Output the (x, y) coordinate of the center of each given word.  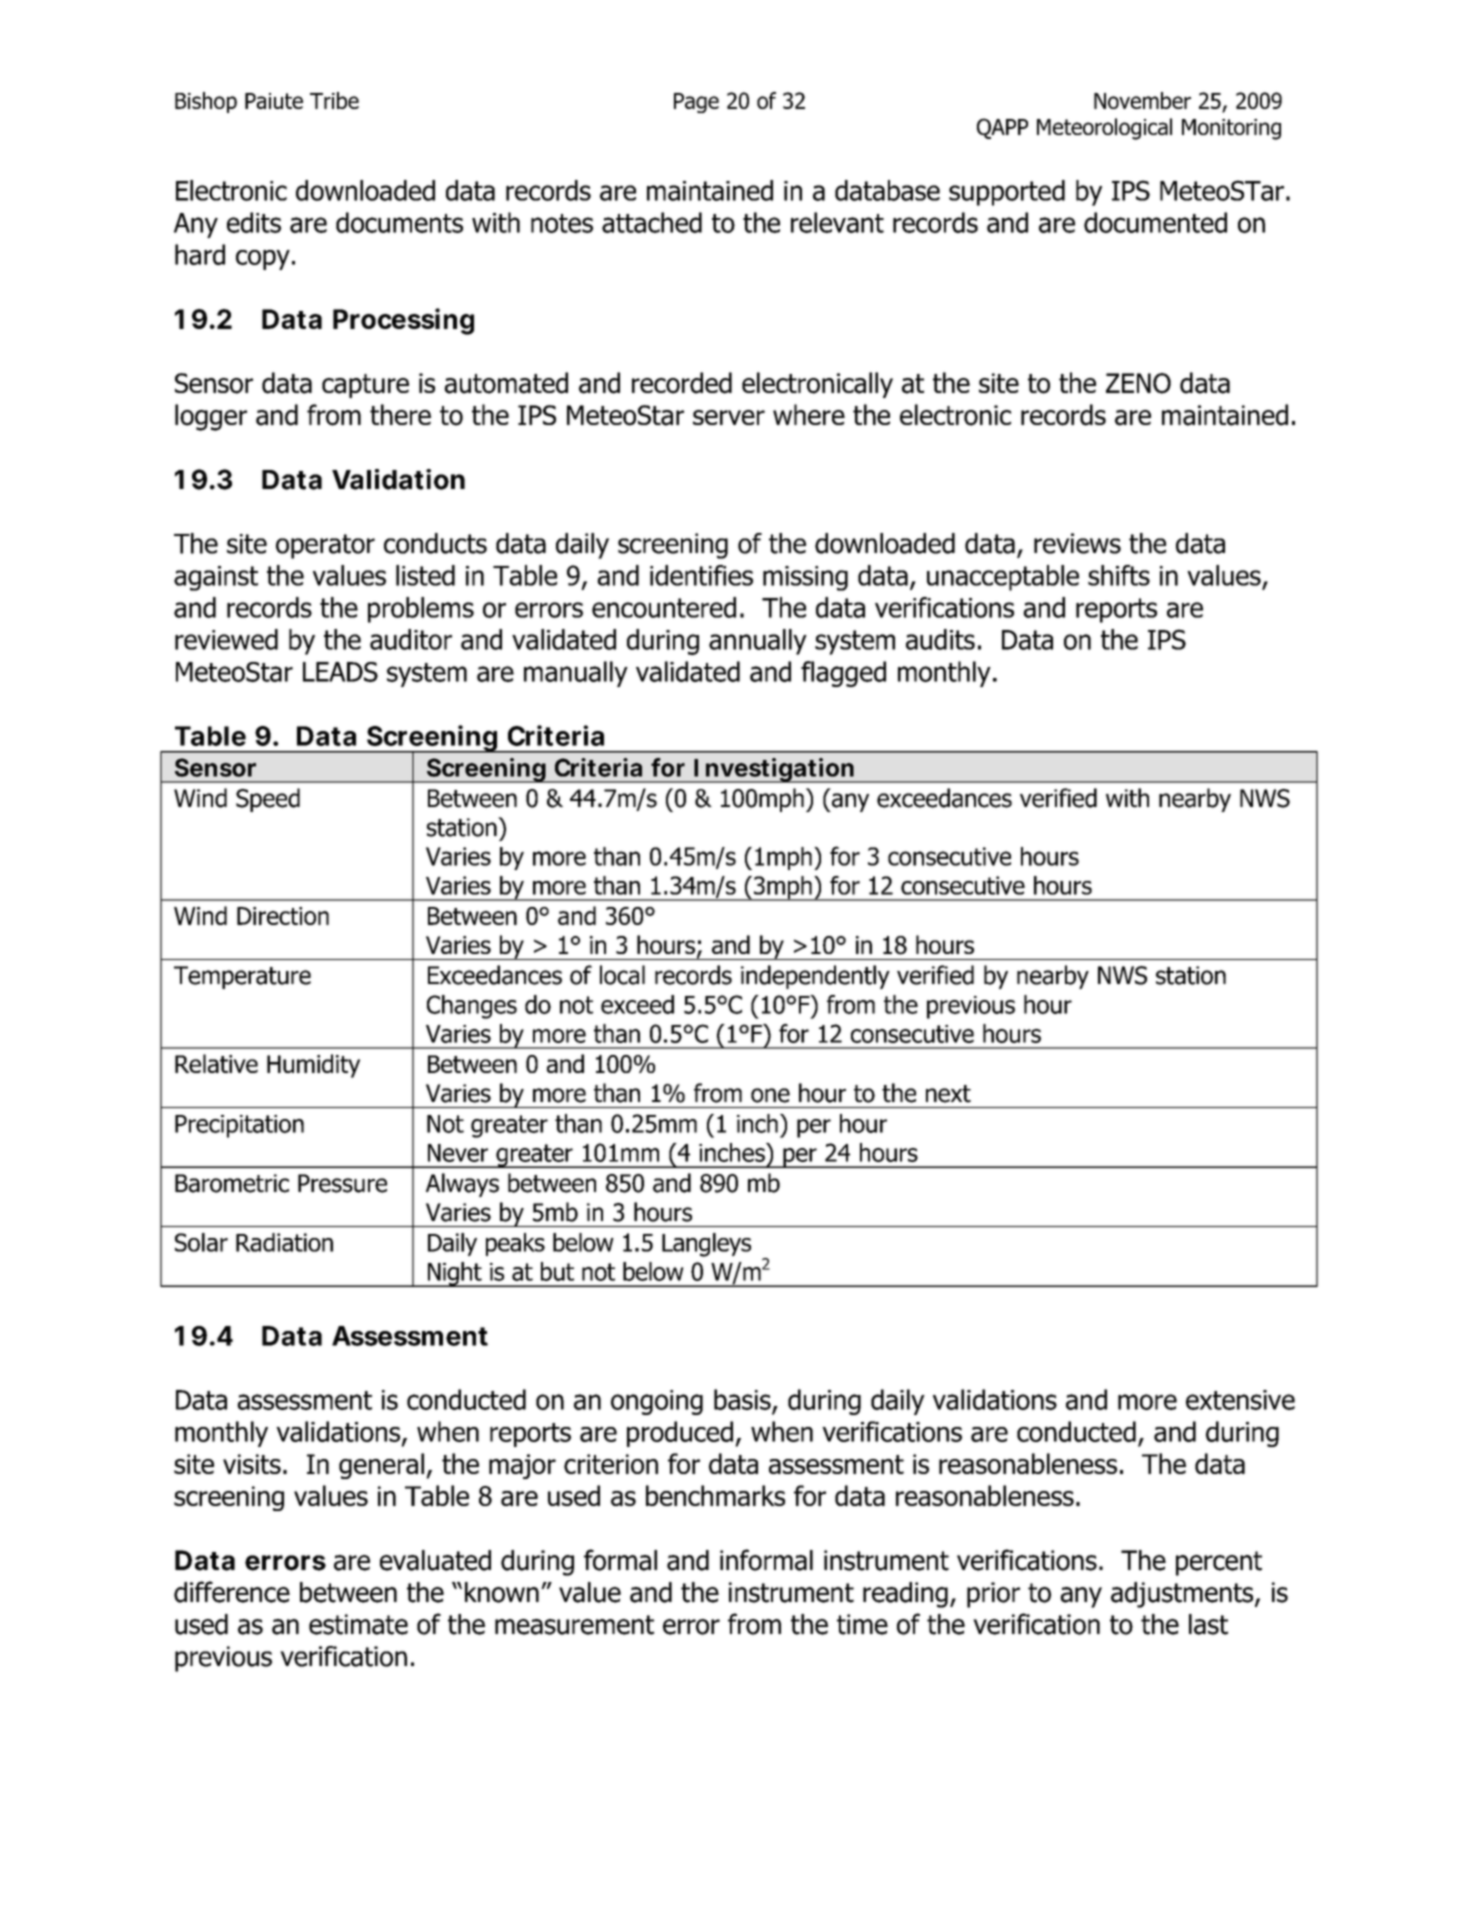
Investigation (773, 770)
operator (325, 546)
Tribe (334, 100)
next (948, 1094)
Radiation (284, 1242)
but (557, 1271)
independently (815, 977)
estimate (358, 1624)
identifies (701, 575)
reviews (1077, 543)
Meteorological (1104, 129)
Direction (283, 916)
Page (696, 103)
